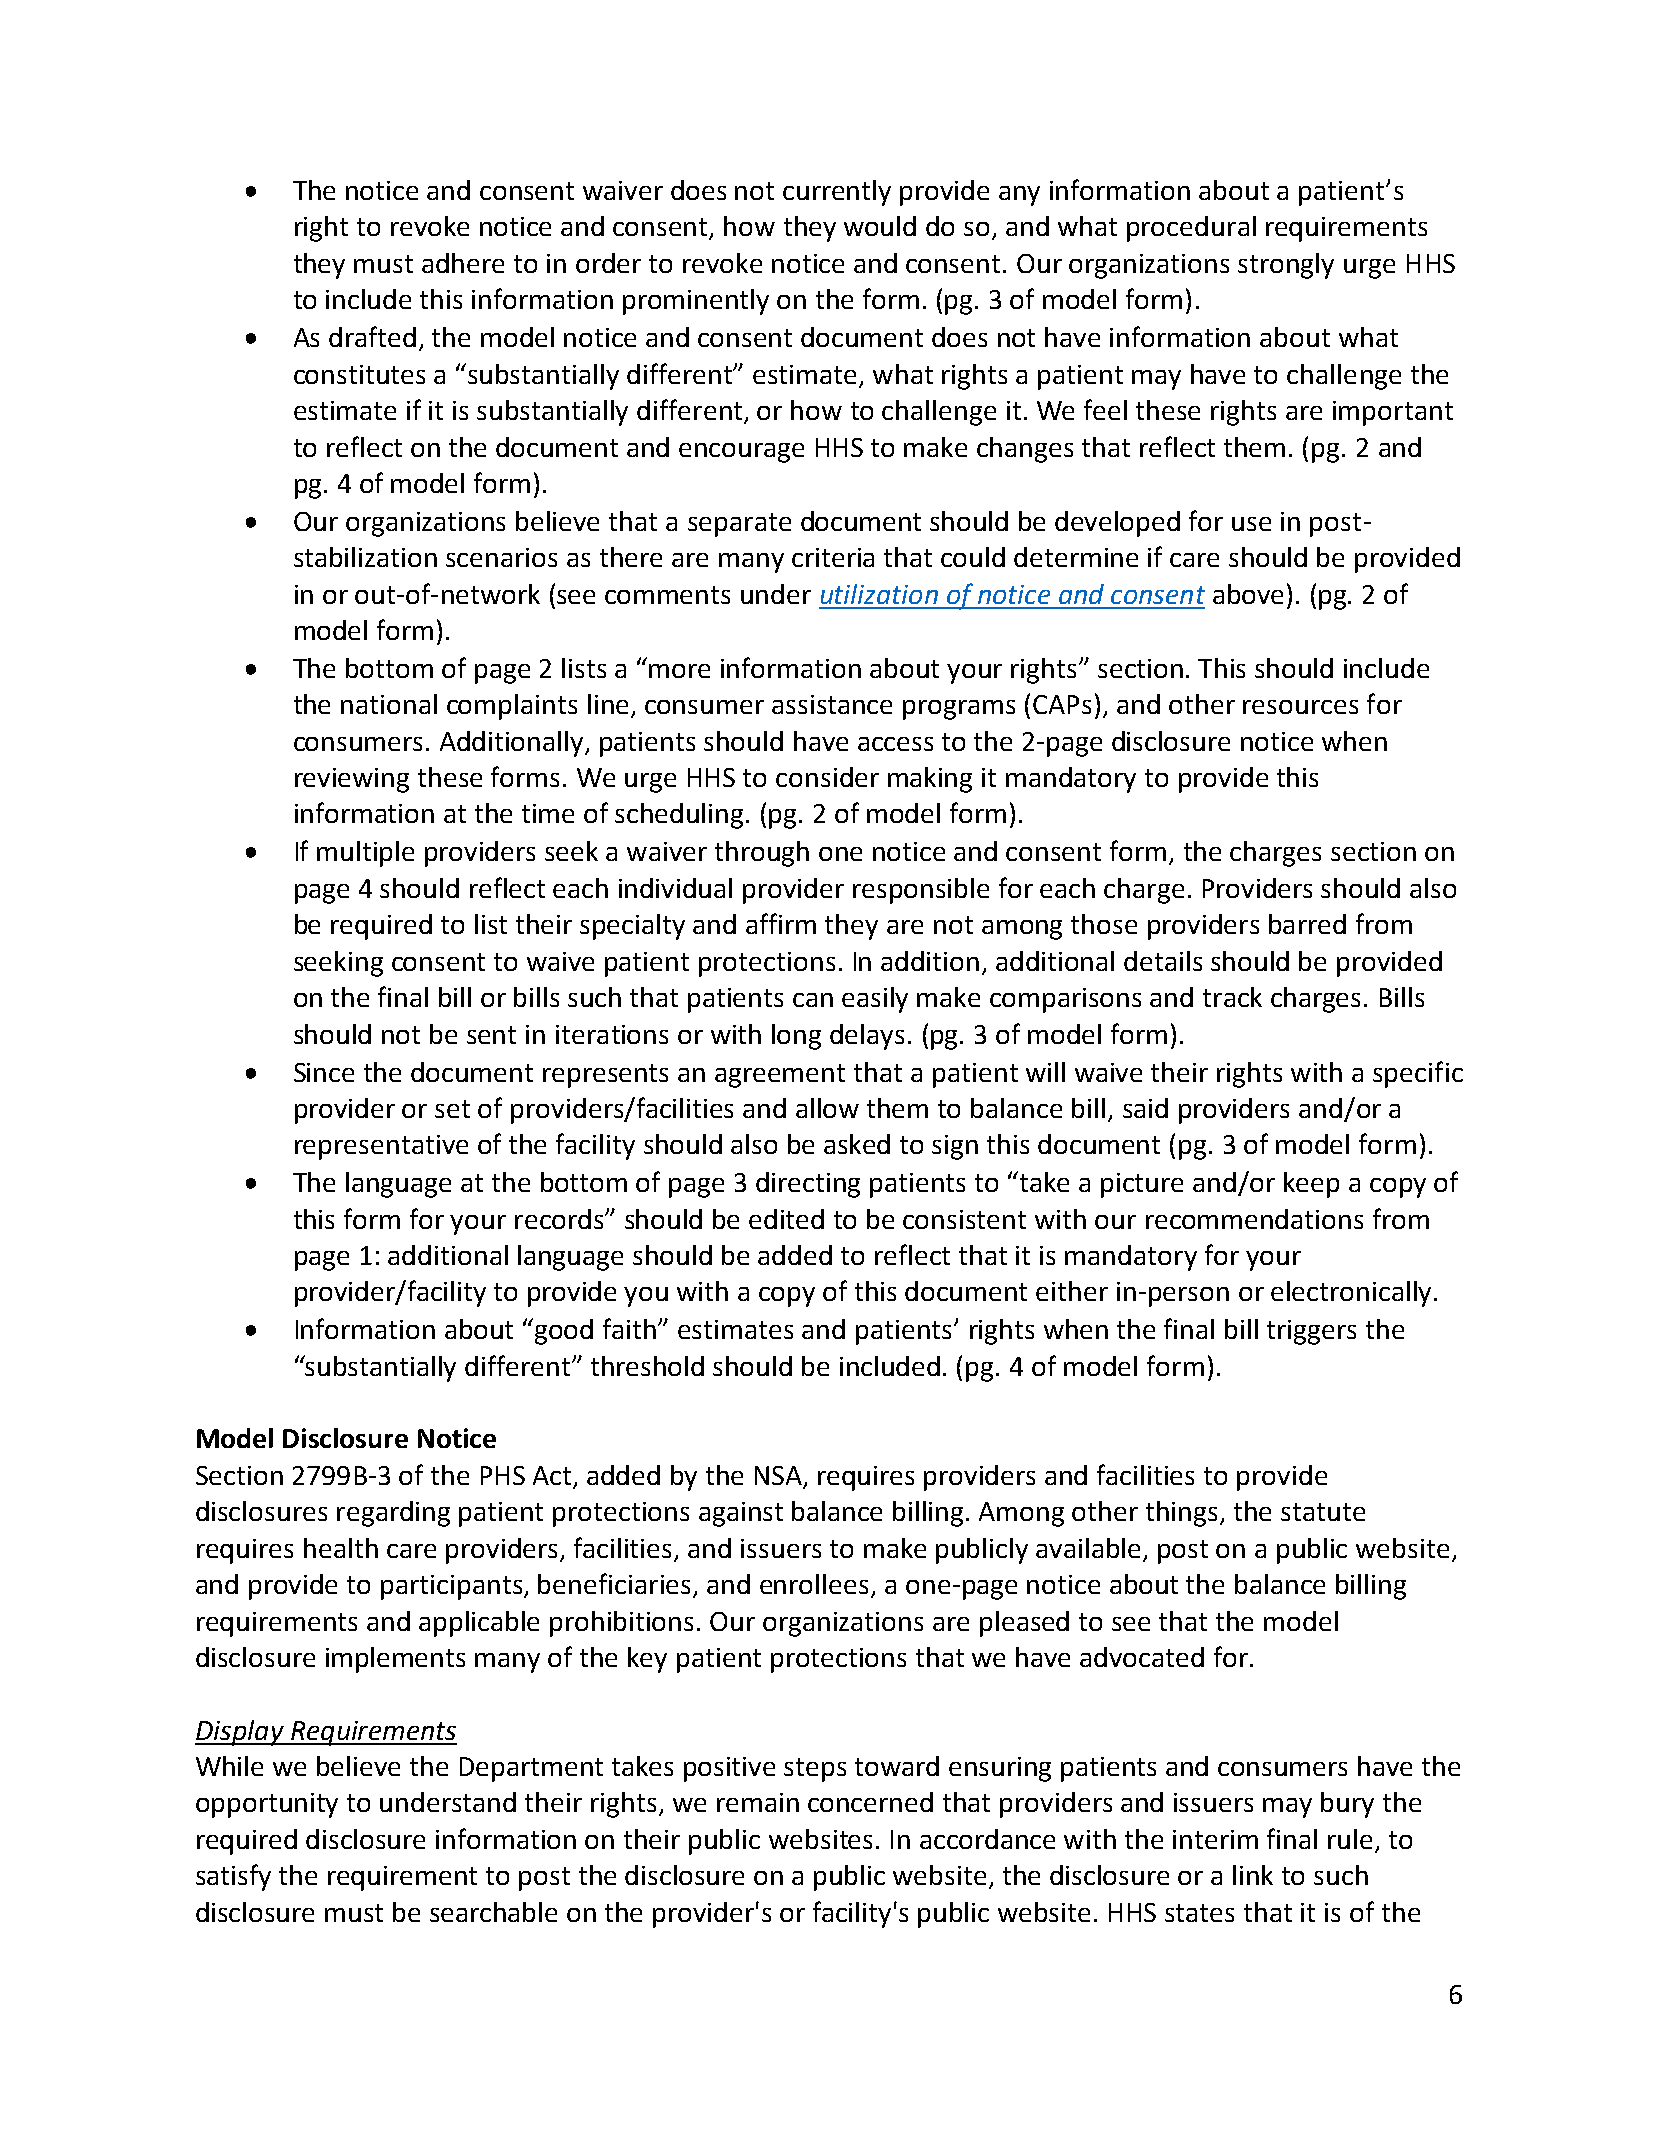 The height and width of the screenshot is (2146, 1658). Describe the element at coordinates (880, 226) in the screenshot. I see `would` at that location.
